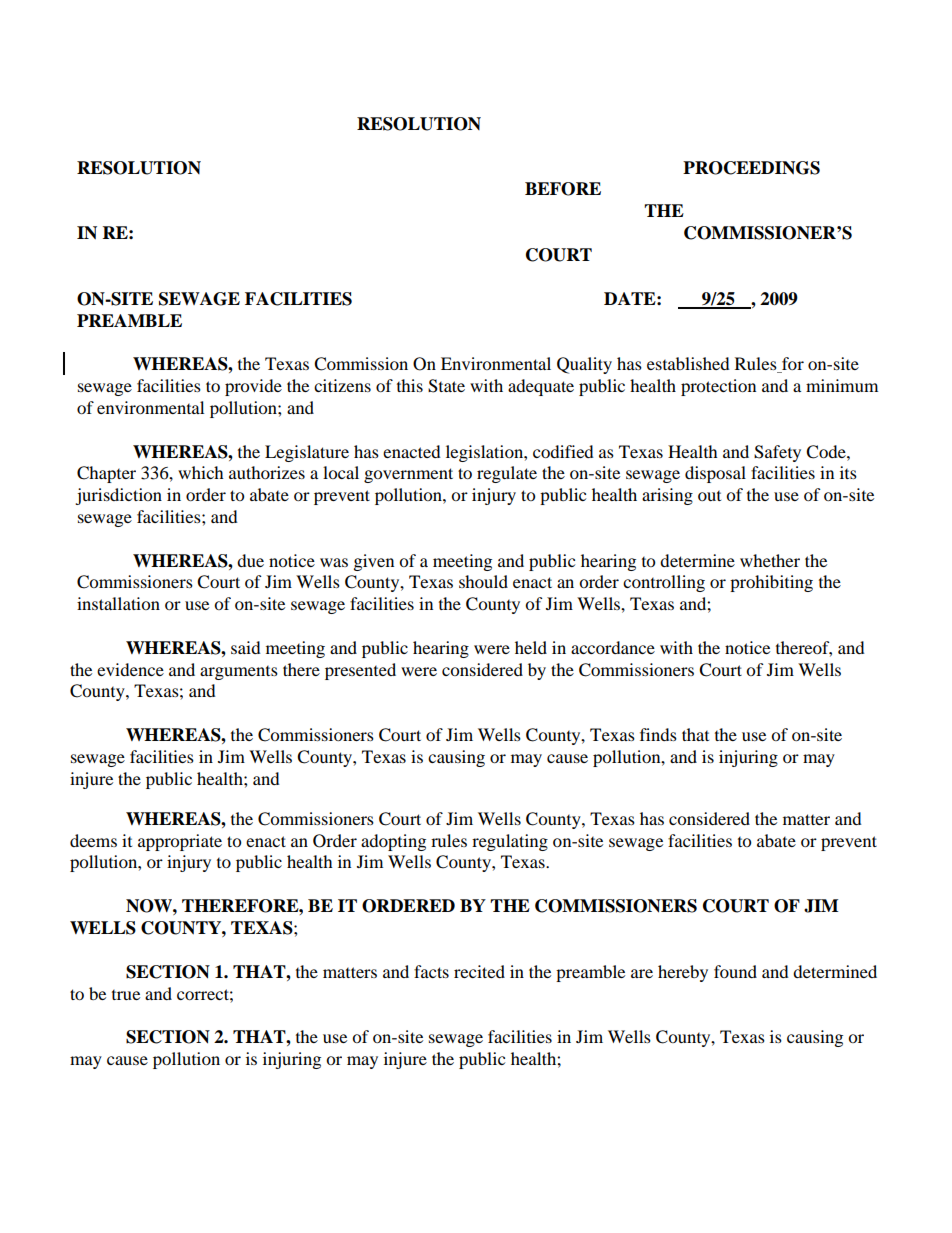 Image resolution: width=952 pixels, height=1233 pixels. Describe the element at coordinates (201, 472) in the document. I see `which` at that location.
